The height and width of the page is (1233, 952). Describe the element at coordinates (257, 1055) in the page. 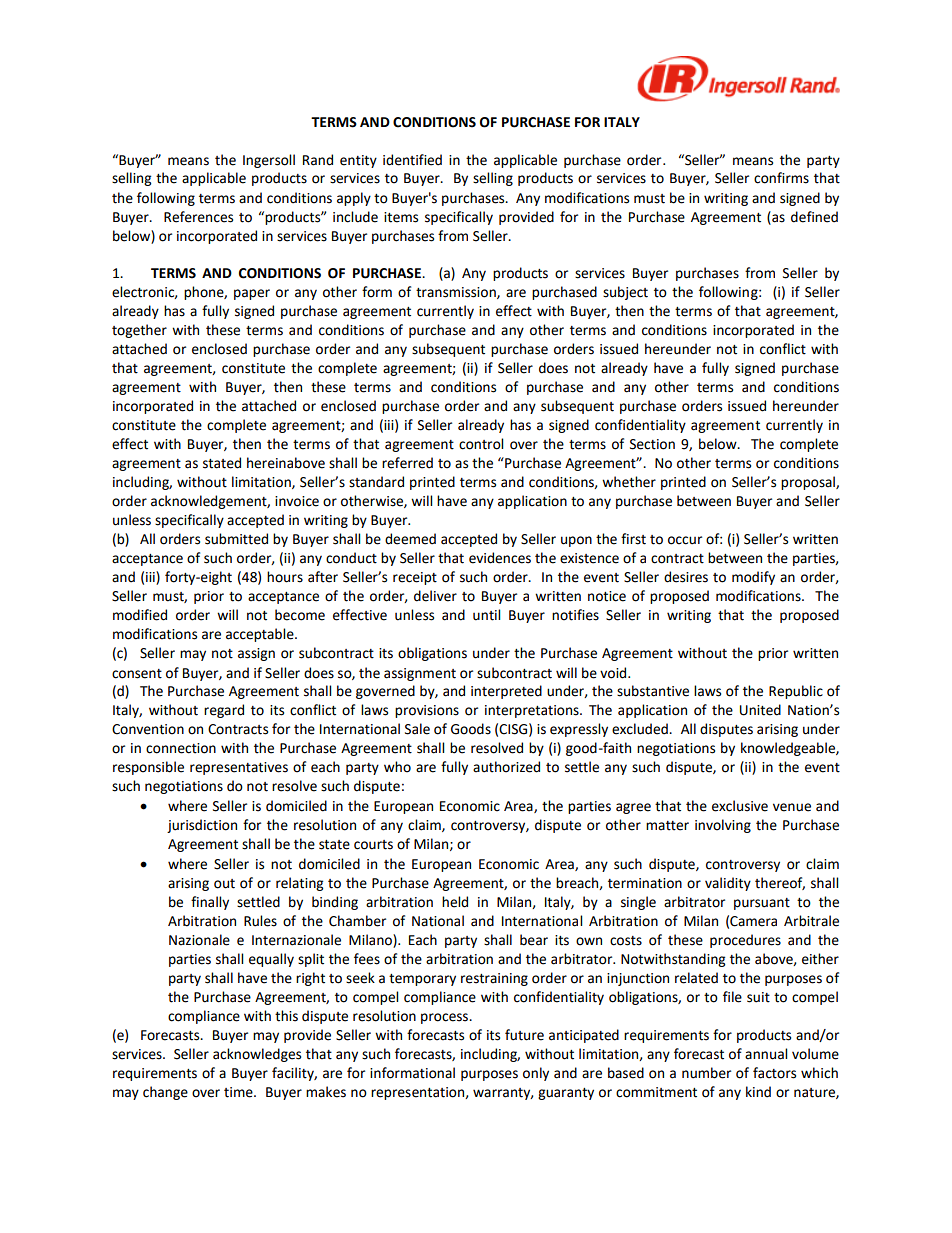

I see `acknowledges` at that location.
